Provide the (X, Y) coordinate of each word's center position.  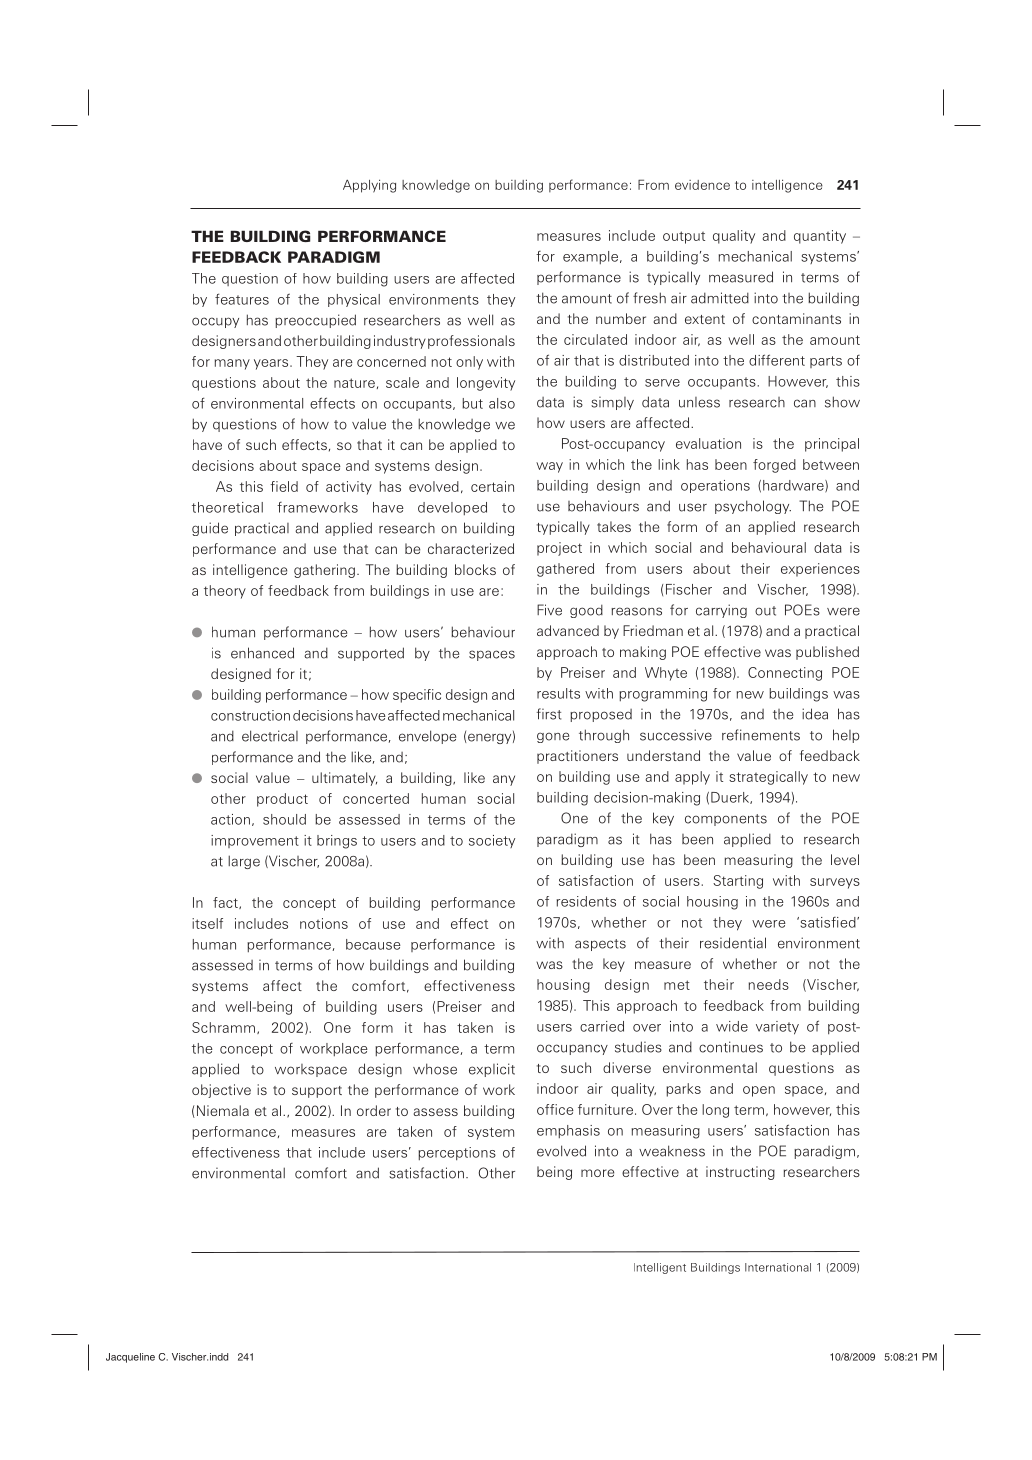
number (621, 318)
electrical (270, 736)
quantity (820, 237)
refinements (761, 735)
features (242, 299)
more (597, 1173)
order (374, 1110)
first (549, 714)
